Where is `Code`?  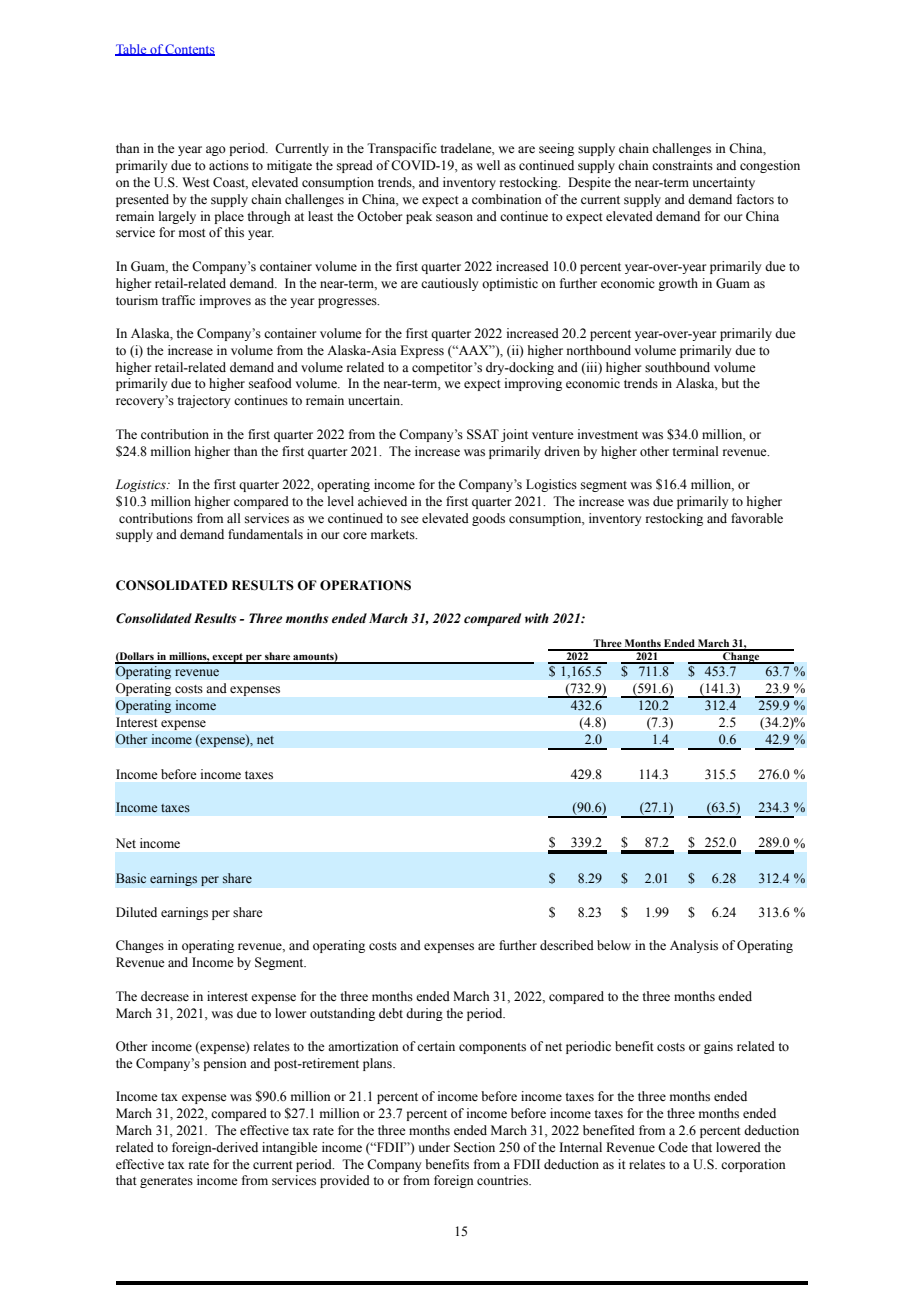
Code is located at coordinates (673, 1147).
